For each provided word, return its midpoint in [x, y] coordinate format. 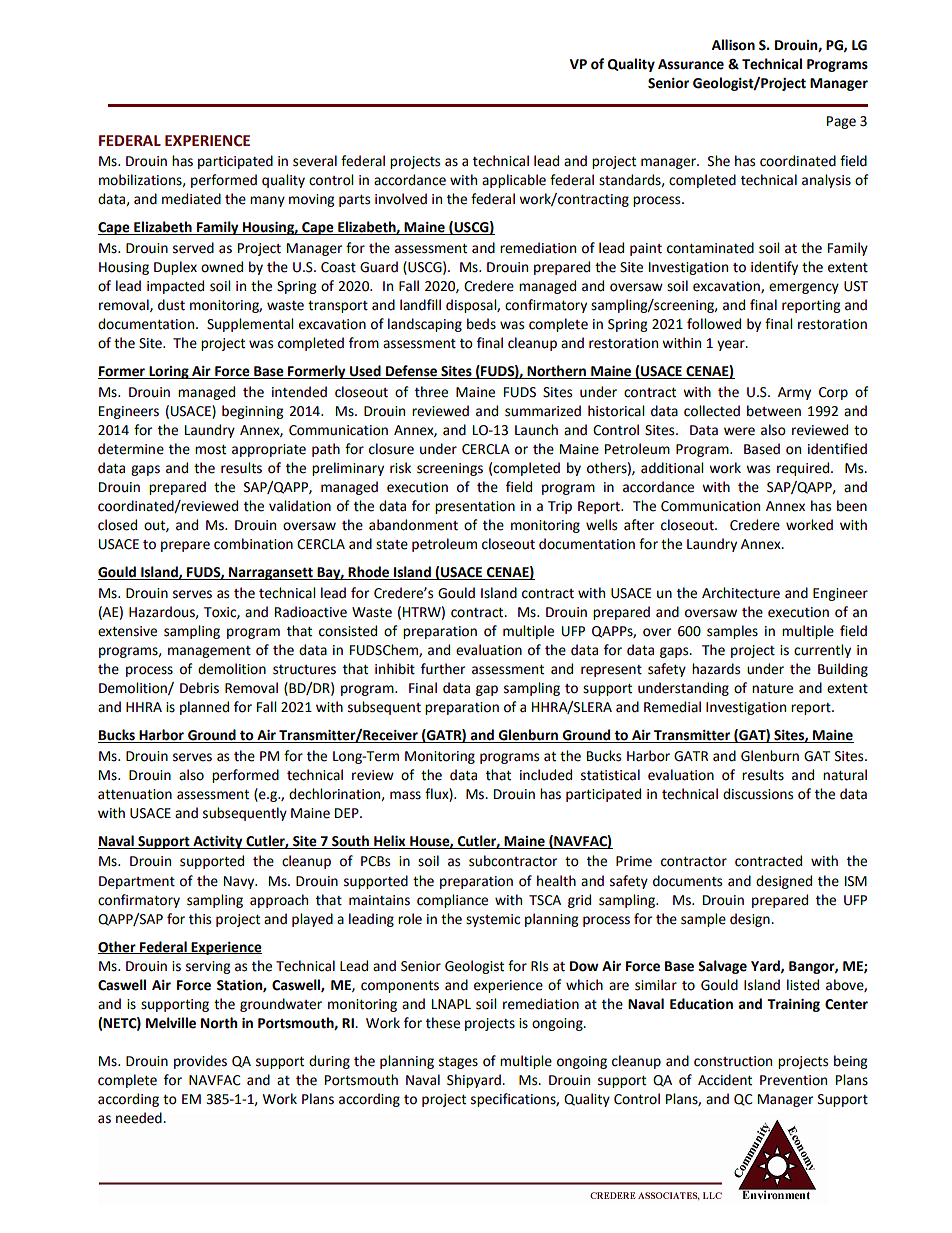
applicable [514, 181]
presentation [475, 507]
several [315, 161]
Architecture [741, 593]
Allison [733, 45]
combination [253, 544]
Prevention [793, 1080]
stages [458, 1063]
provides [200, 1062]
